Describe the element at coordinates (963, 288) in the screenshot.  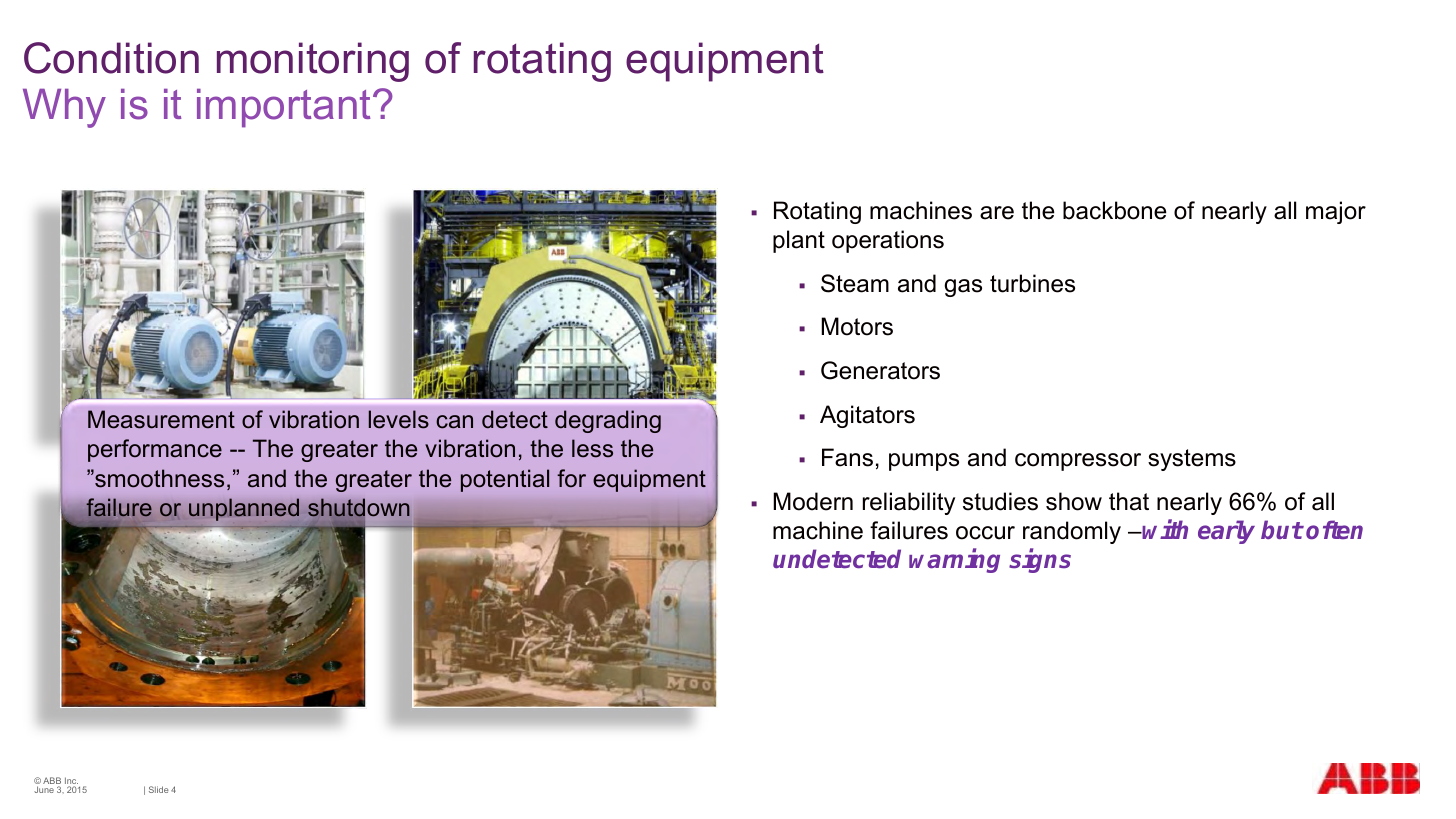
I see `gas` at that location.
